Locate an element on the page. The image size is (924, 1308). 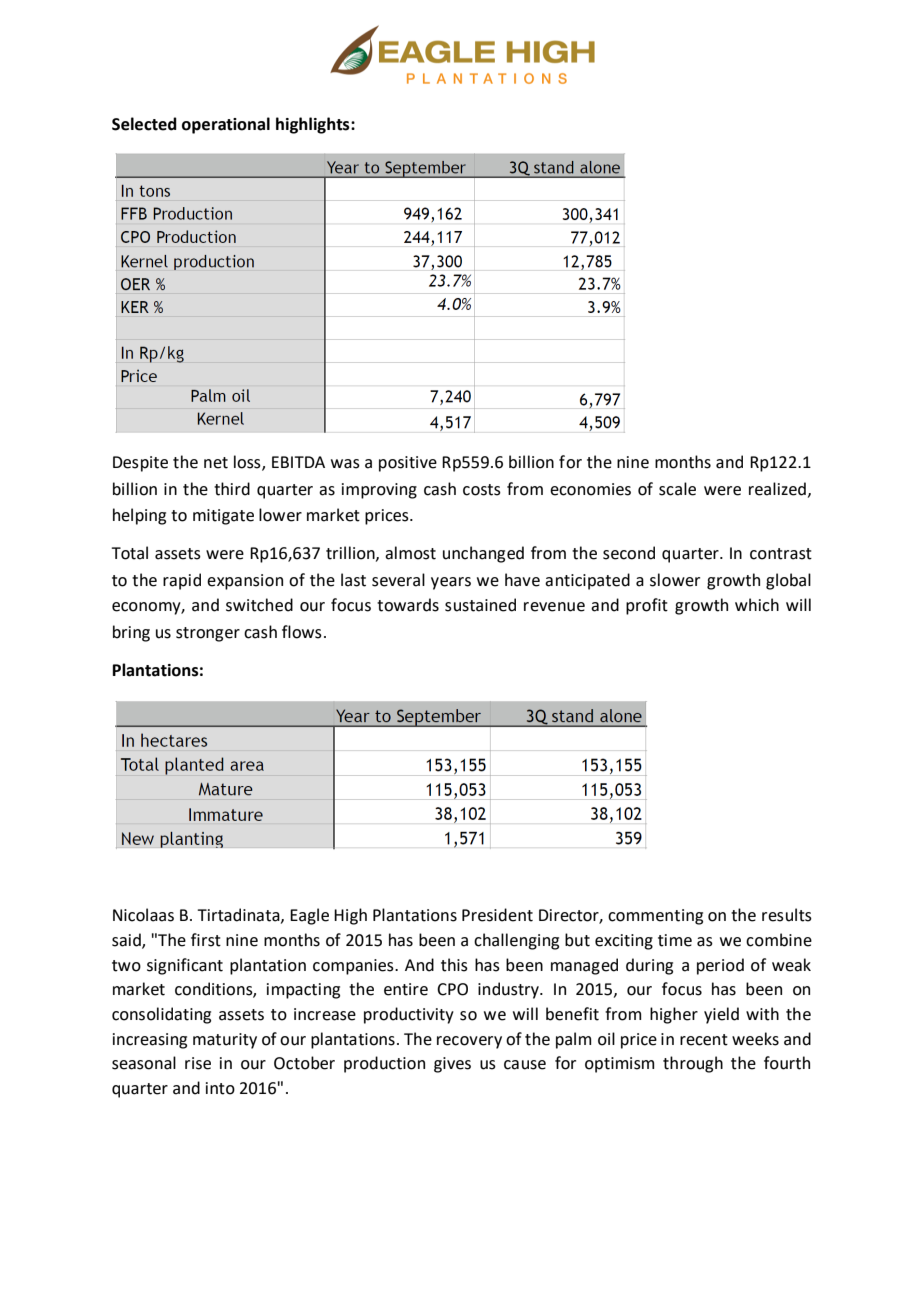
realized is located at coordinates (777, 489).
